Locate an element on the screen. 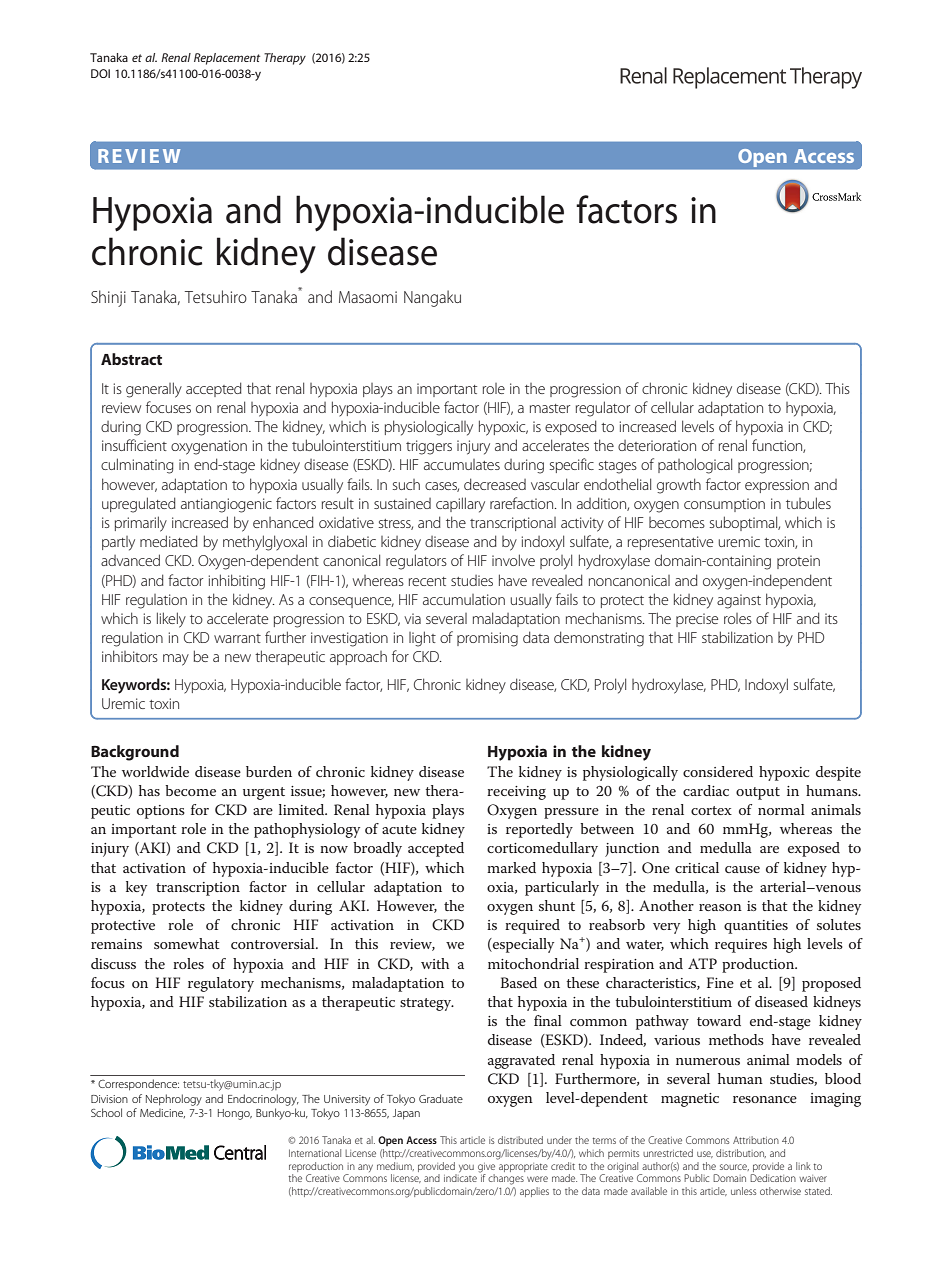  promising is located at coordinates (487, 639).
